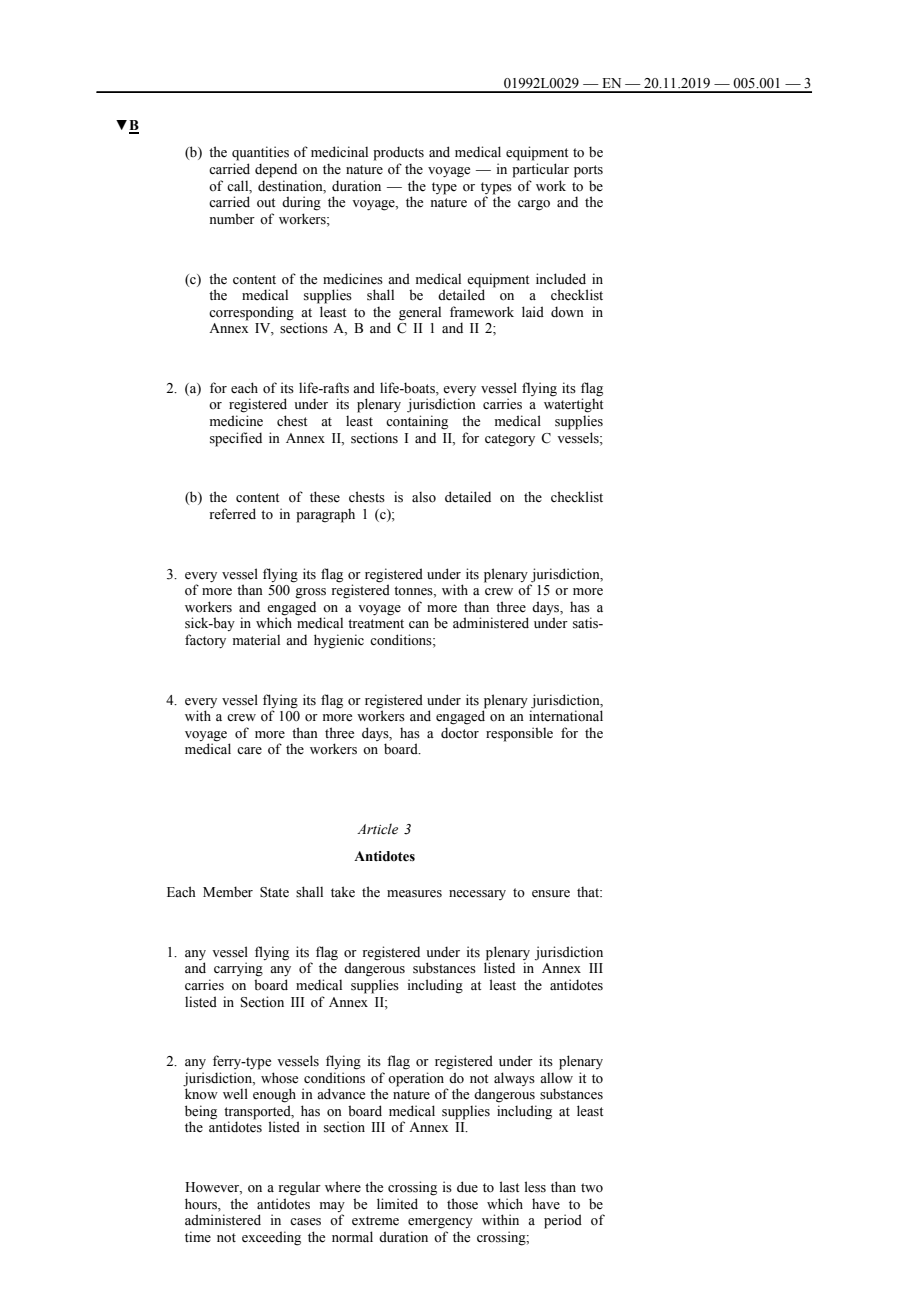 The height and width of the page is (1308, 924). I want to click on category, so click(510, 440).
